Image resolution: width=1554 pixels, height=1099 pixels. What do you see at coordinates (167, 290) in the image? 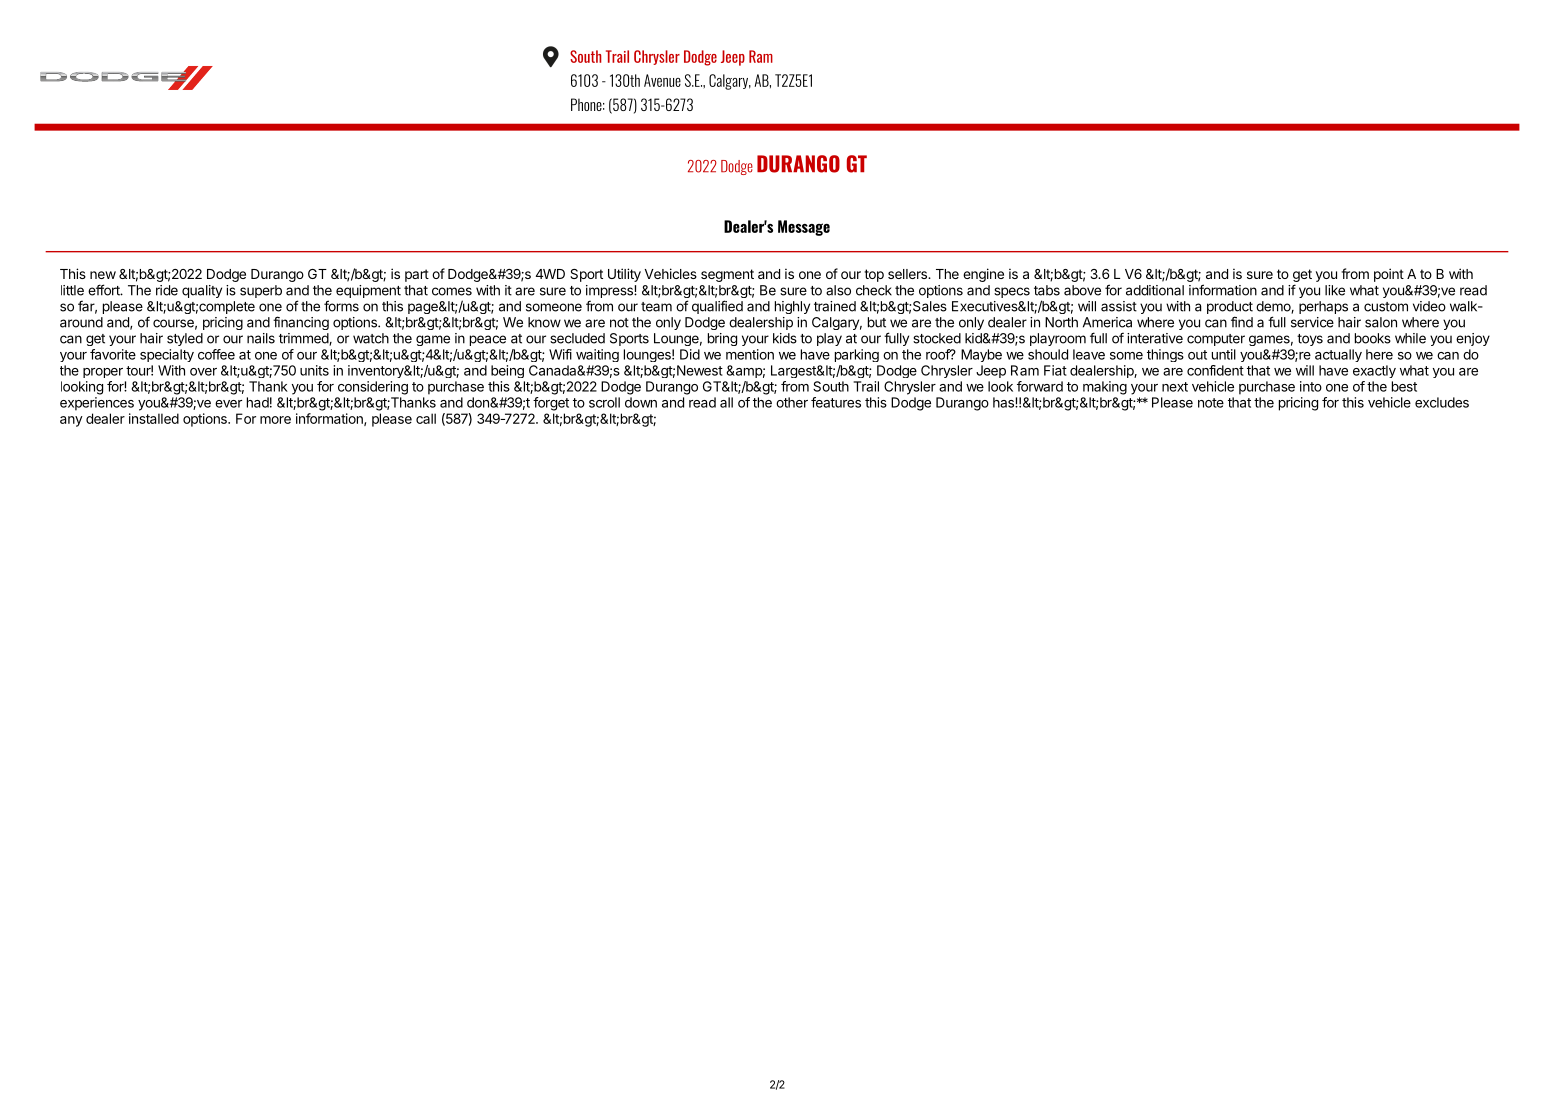
I see `ride` at bounding box center [167, 290].
